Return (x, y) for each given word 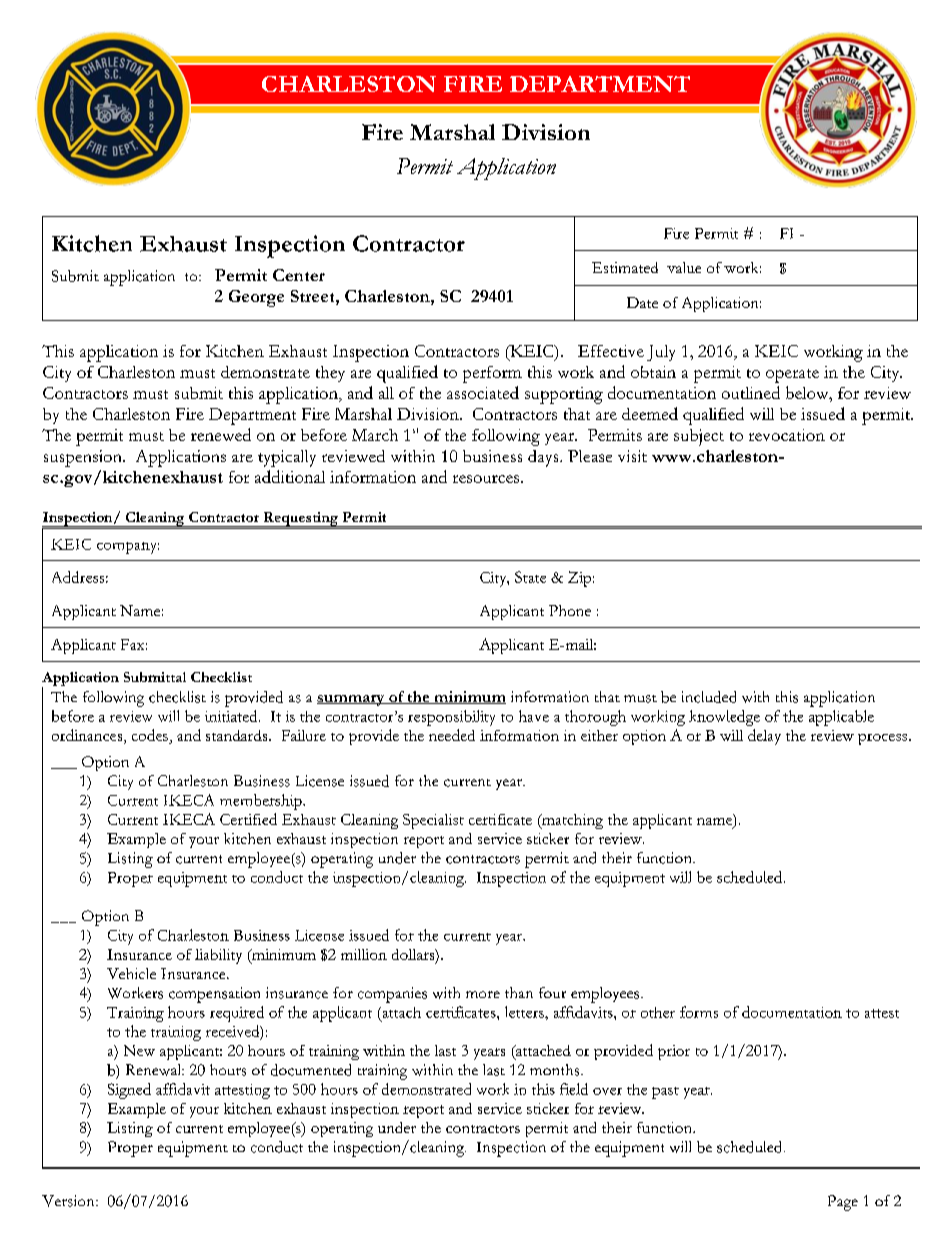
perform (492, 374)
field (574, 1089)
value (684, 267)
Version (69, 1201)
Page (843, 1203)
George (256, 298)
